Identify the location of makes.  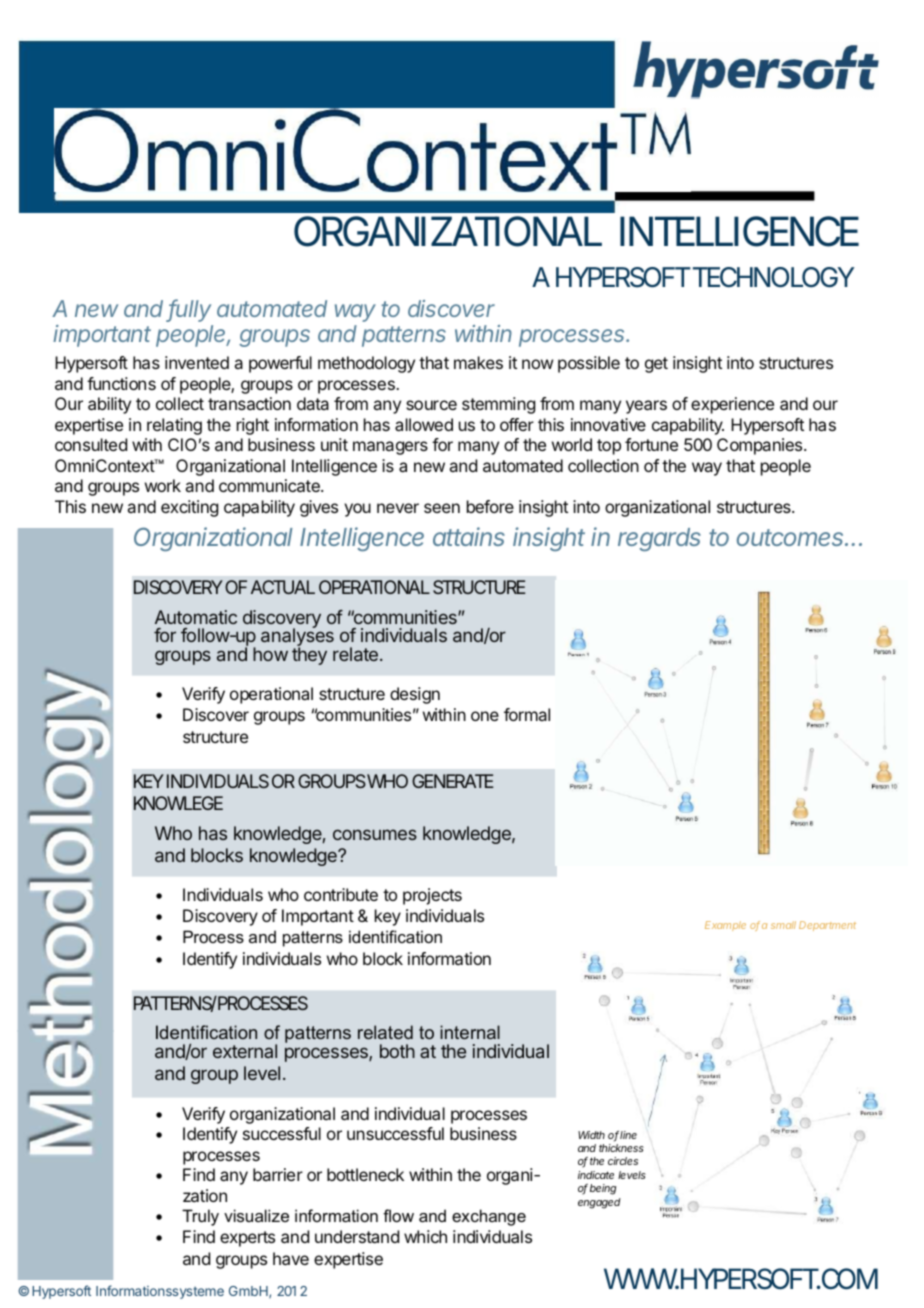
(478, 362).
